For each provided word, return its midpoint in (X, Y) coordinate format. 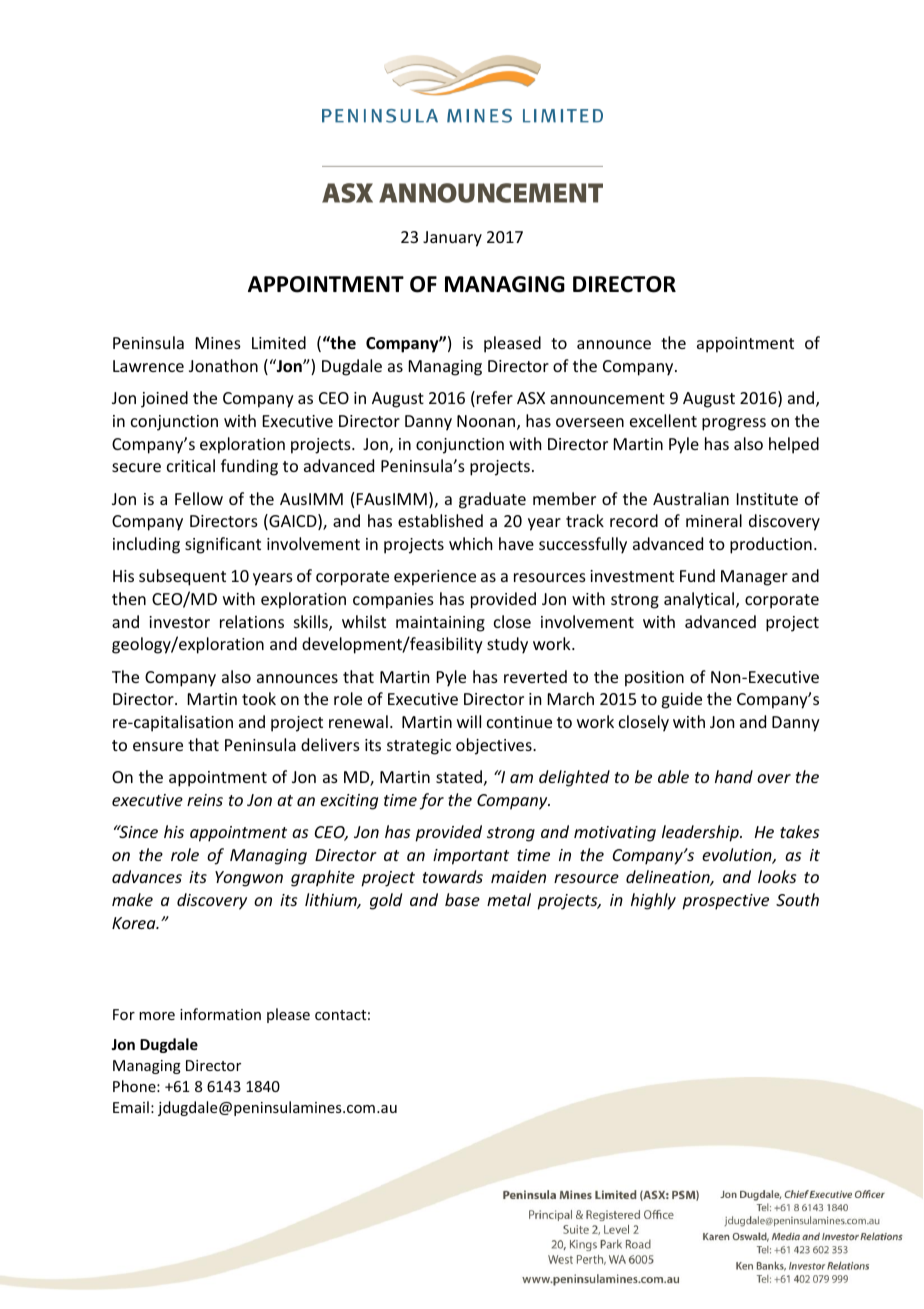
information (220, 1014)
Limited (279, 342)
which (470, 543)
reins (205, 800)
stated (459, 776)
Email (131, 1107)
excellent (663, 420)
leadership (701, 833)
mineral (714, 520)
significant (223, 545)
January (452, 239)
